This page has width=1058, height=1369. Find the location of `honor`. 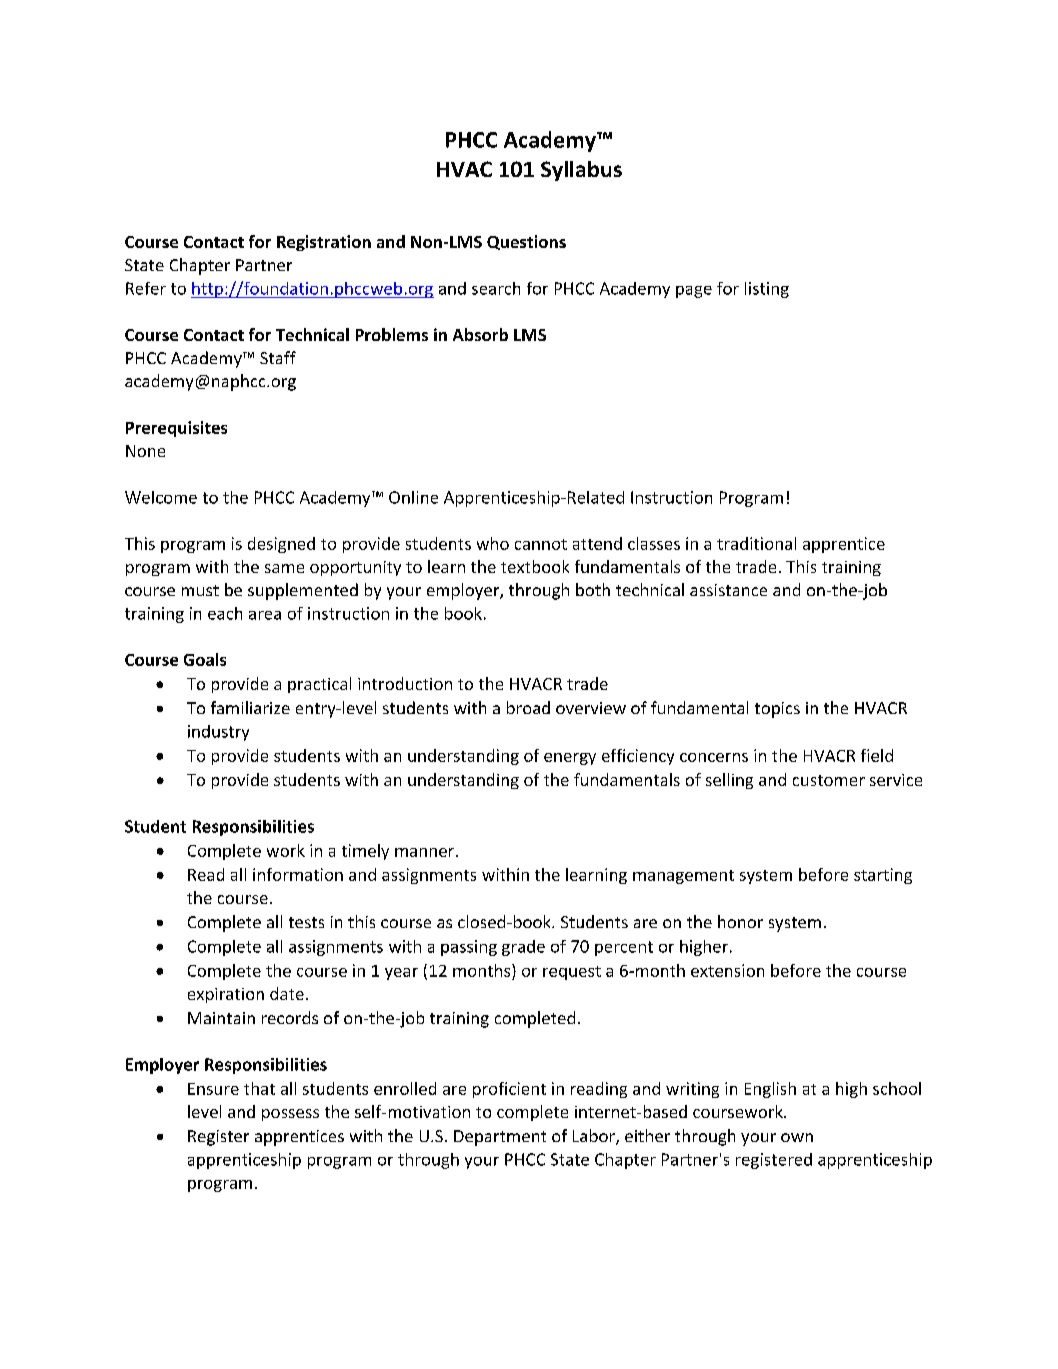

honor is located at coordinates (740, 921).
